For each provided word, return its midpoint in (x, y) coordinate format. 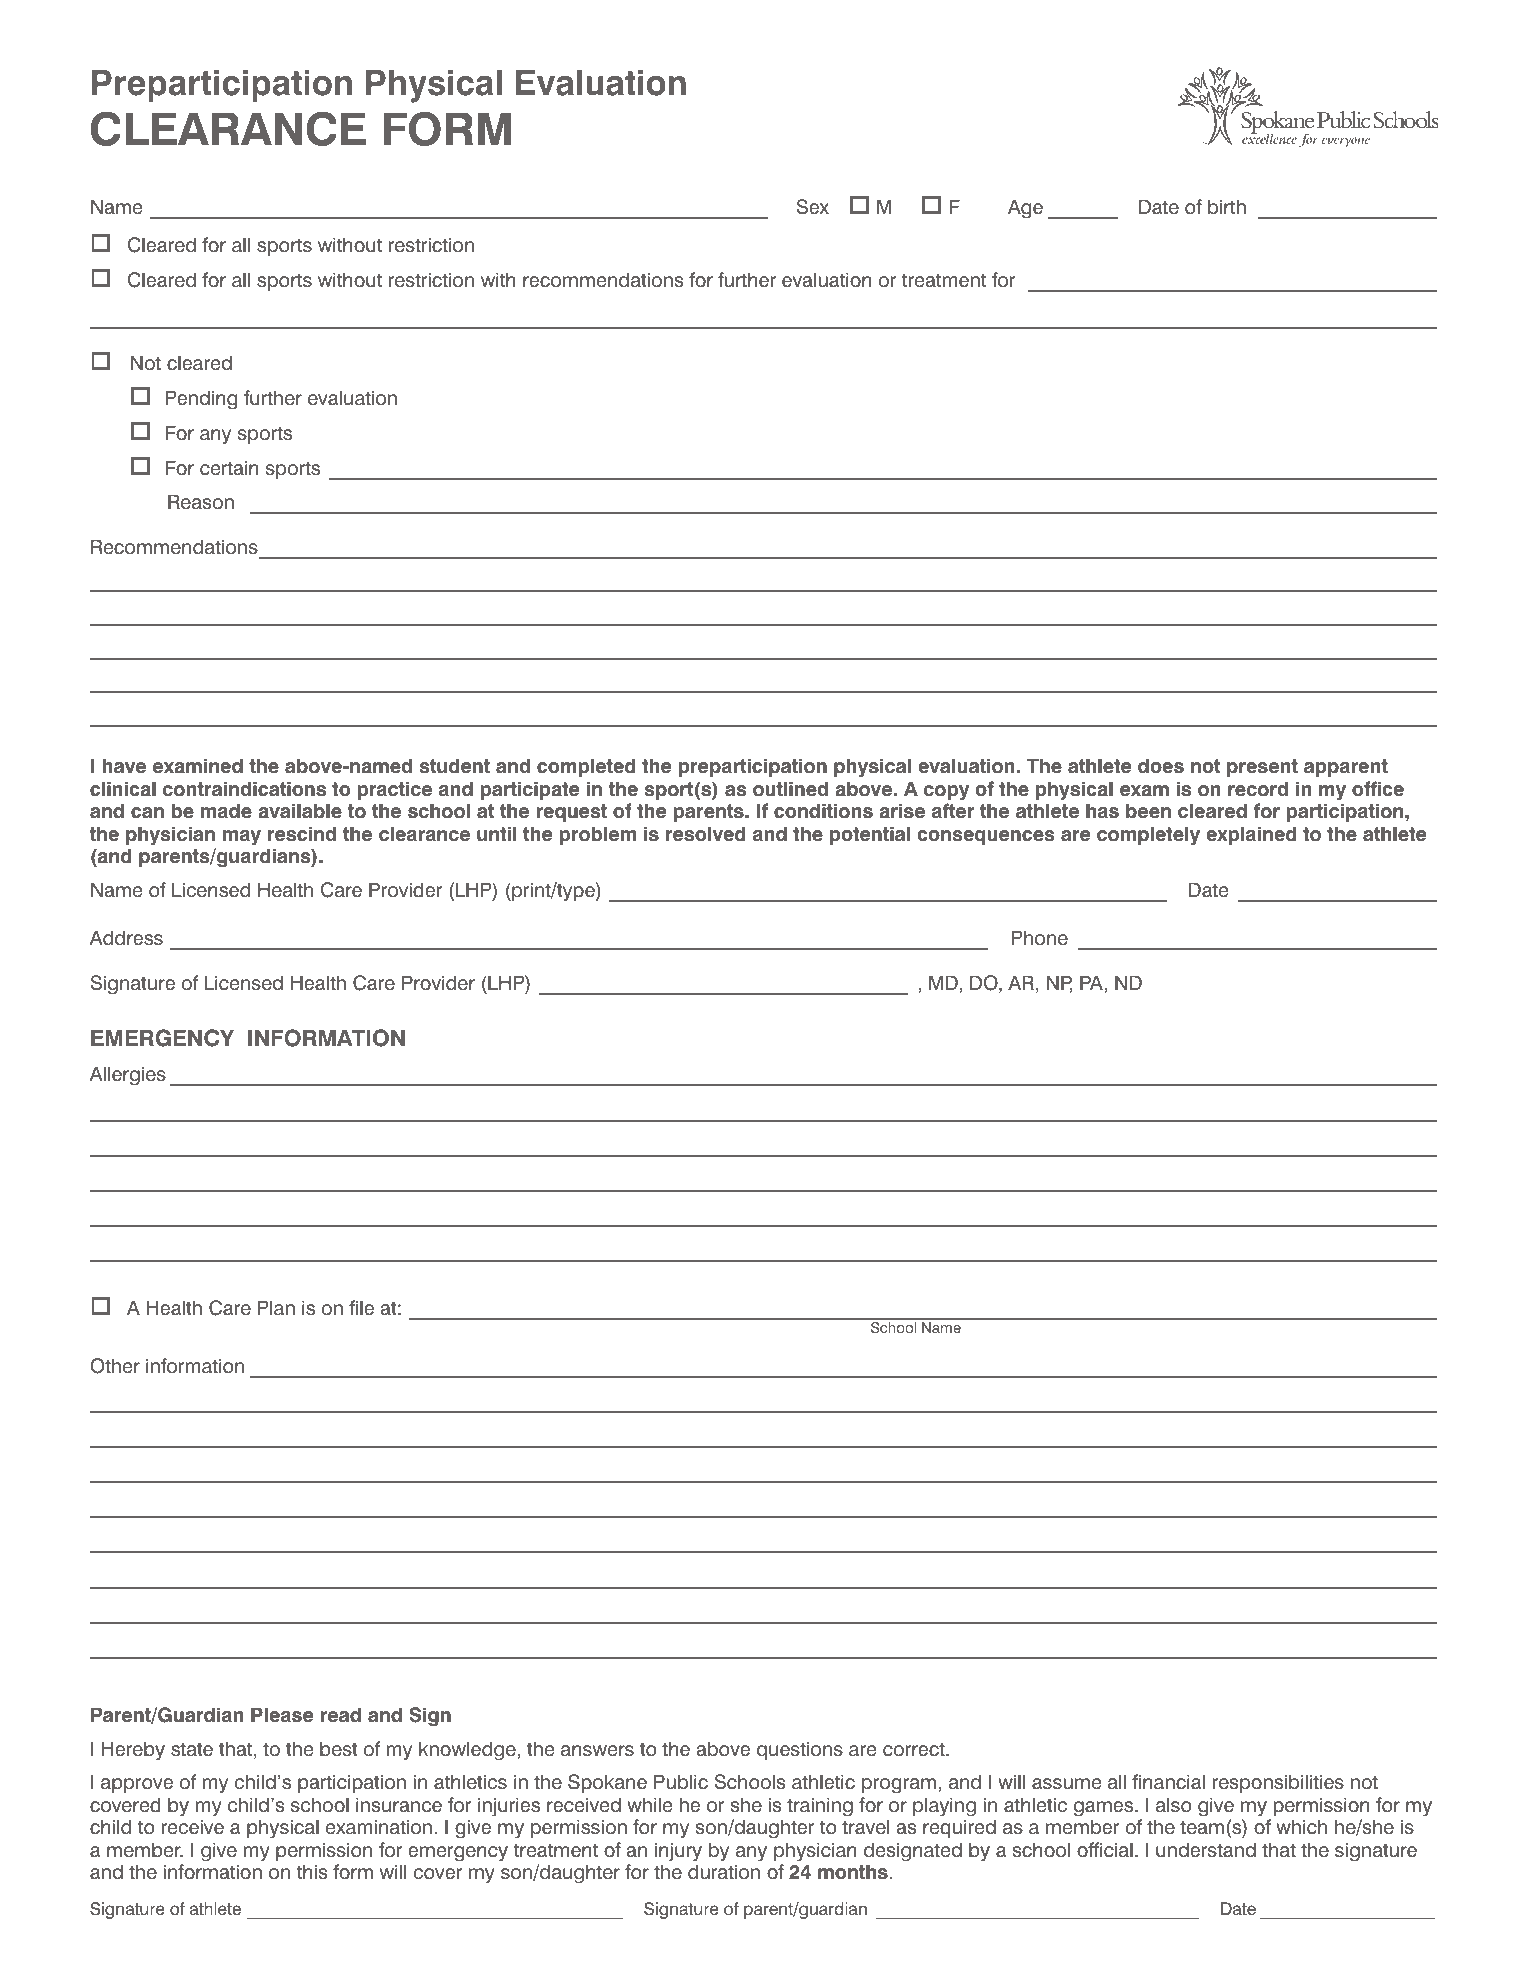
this (312, 1872)
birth (1227, 207)
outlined (790, 789)
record (1258, 789)
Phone (1040, 938)
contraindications (244, 789)
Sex (813, 207)
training (820, 1807)
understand (1206, 1850)
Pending (201, 400)
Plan (276, 1308)
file (361, 1308)
